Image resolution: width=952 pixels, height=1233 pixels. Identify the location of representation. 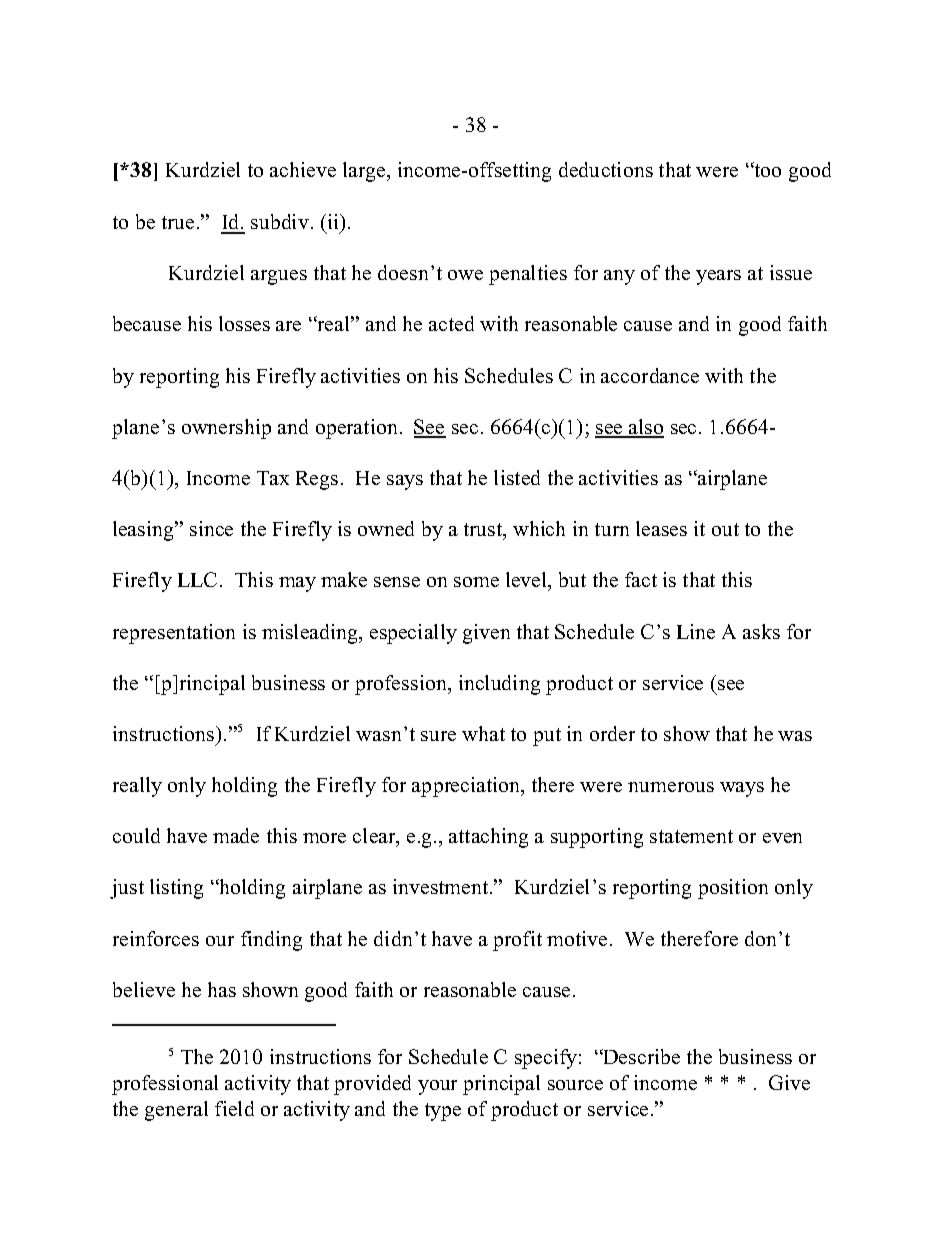
(174, 634).
